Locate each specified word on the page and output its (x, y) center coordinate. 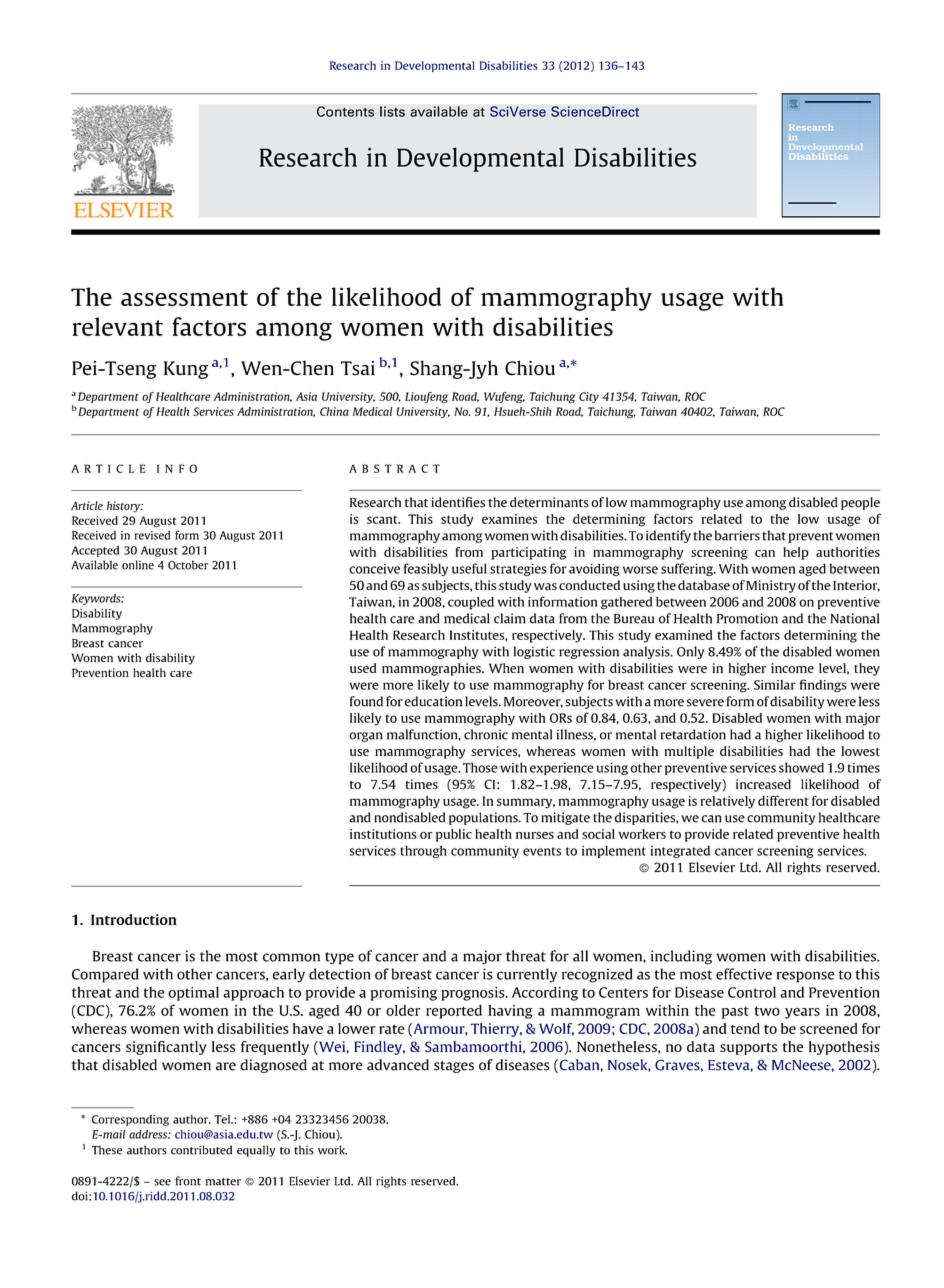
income (792, 668)
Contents (345, 111)
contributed (201, 1150)
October (188, 565)
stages (454, 1067)
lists (392, 111)
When (506, 668)
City (589, 397)
